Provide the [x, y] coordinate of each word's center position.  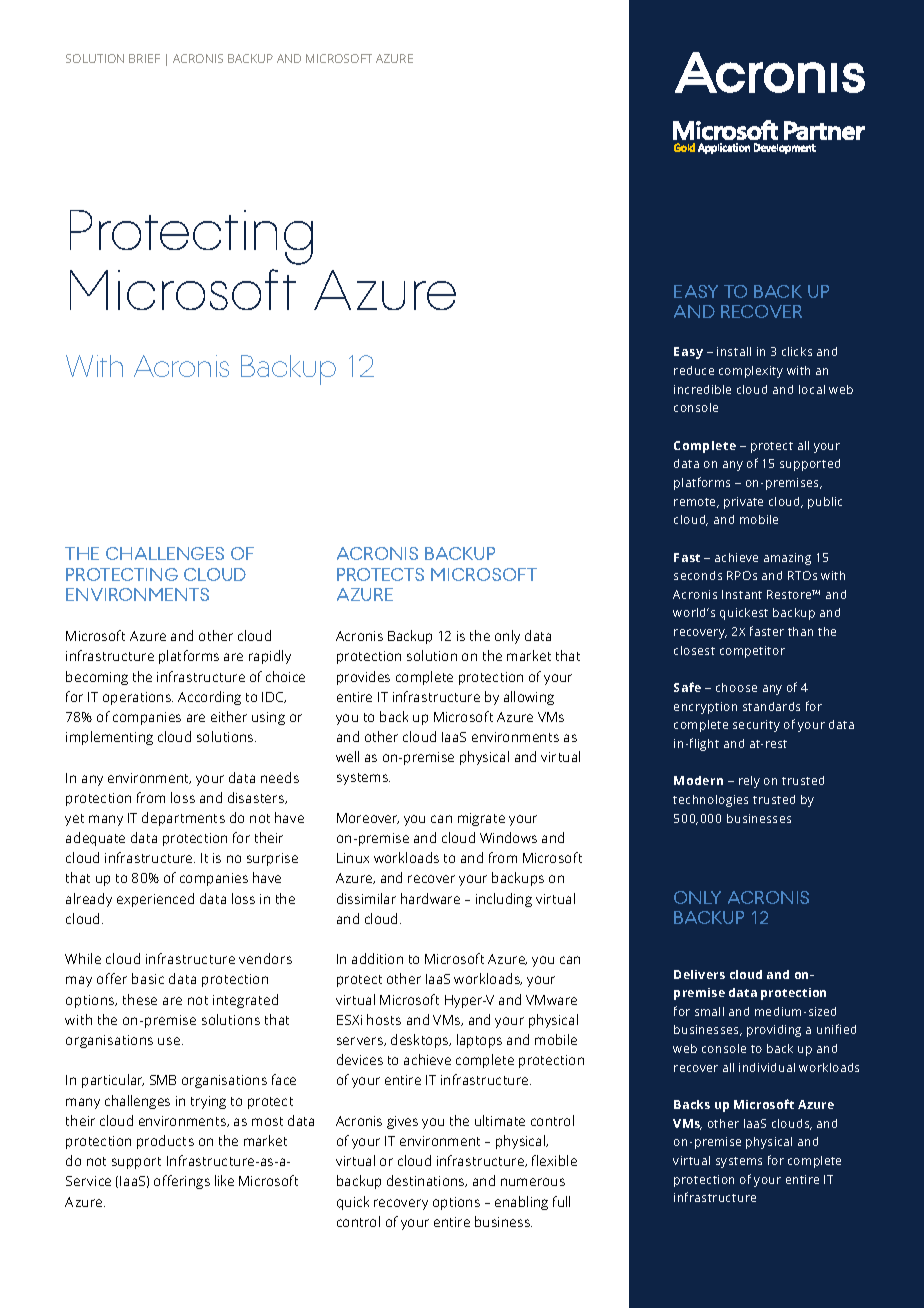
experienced [155, 900]
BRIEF [144, 58]
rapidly [270, 657]
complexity [751, 372]
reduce [694, 370]
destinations [427, 1181]
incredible [702, 389]
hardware [430, 898]
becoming [97, 678]
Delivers [699, 974]
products [165, 1142]
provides [363, 678]
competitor [752, 652]
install [734, 351]
